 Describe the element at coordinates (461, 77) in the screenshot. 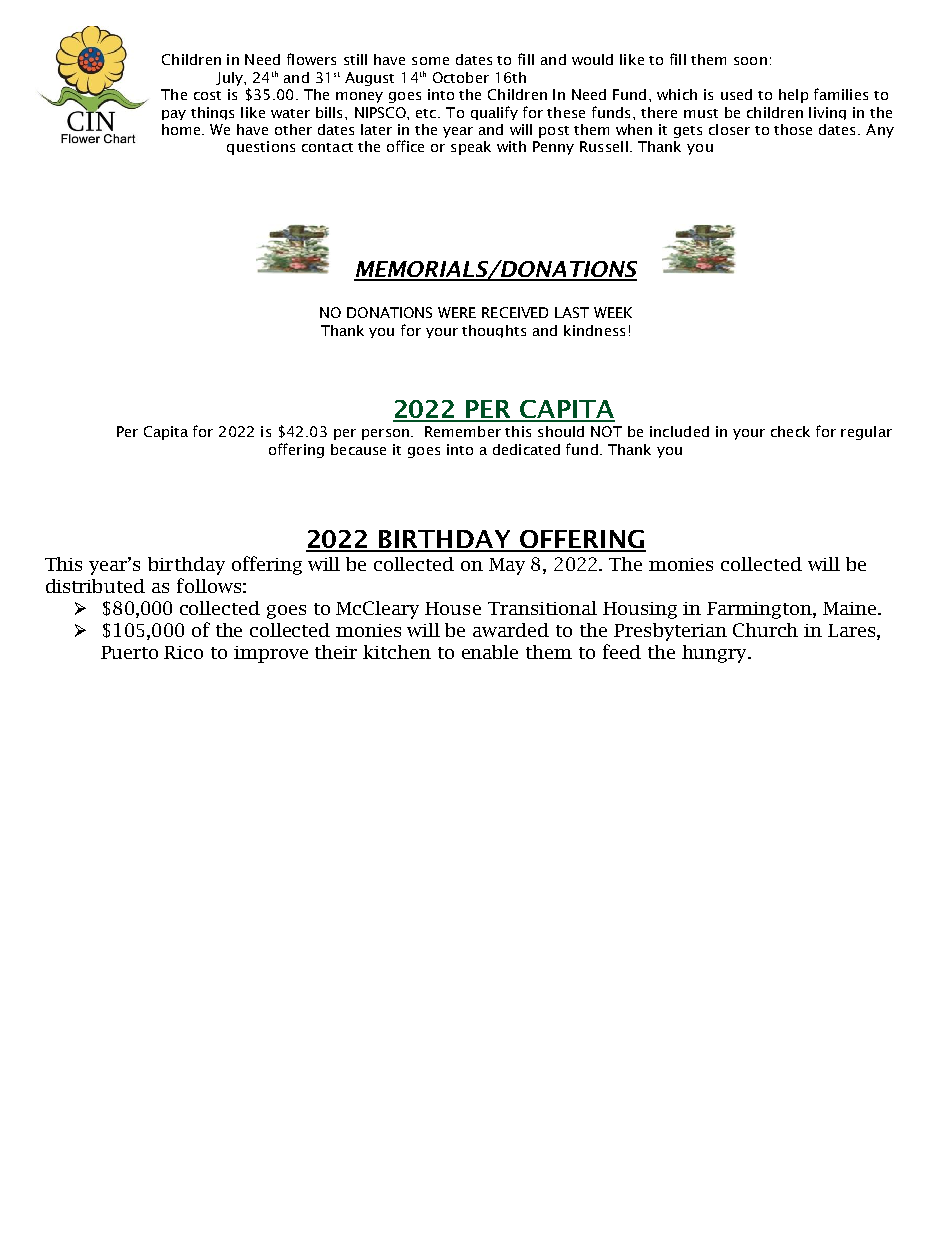

I see `October` at that location.
